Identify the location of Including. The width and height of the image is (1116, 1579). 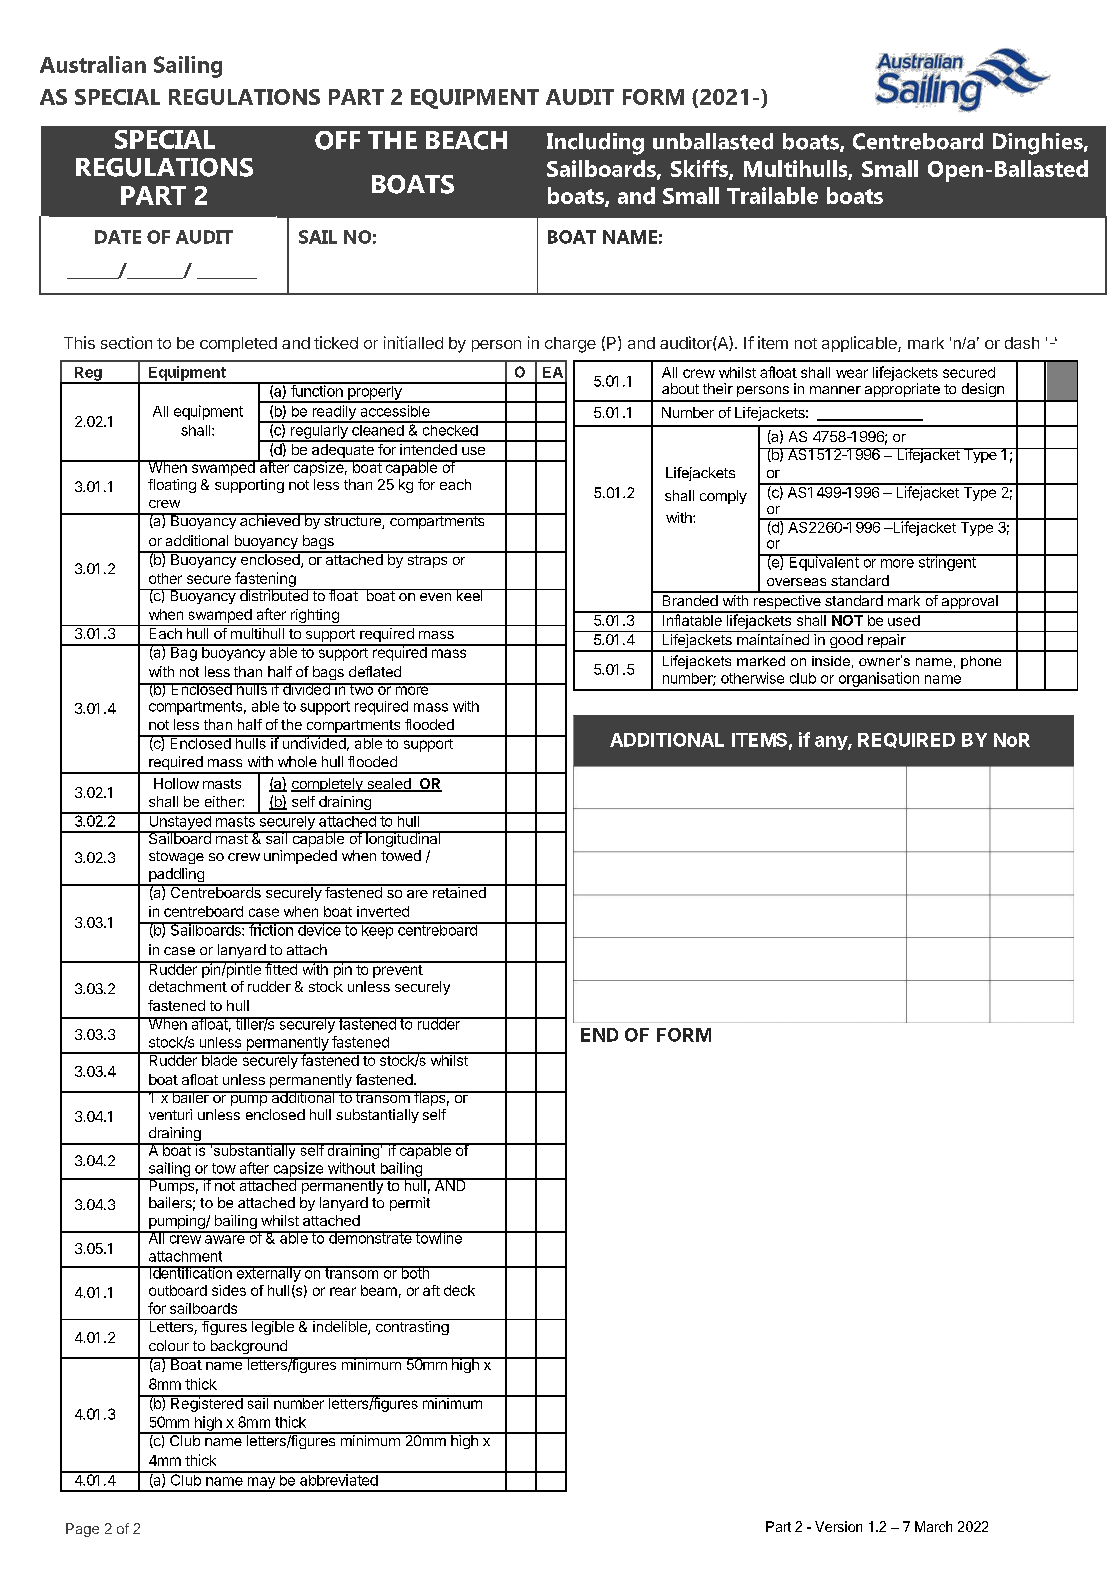
(595, 144).
